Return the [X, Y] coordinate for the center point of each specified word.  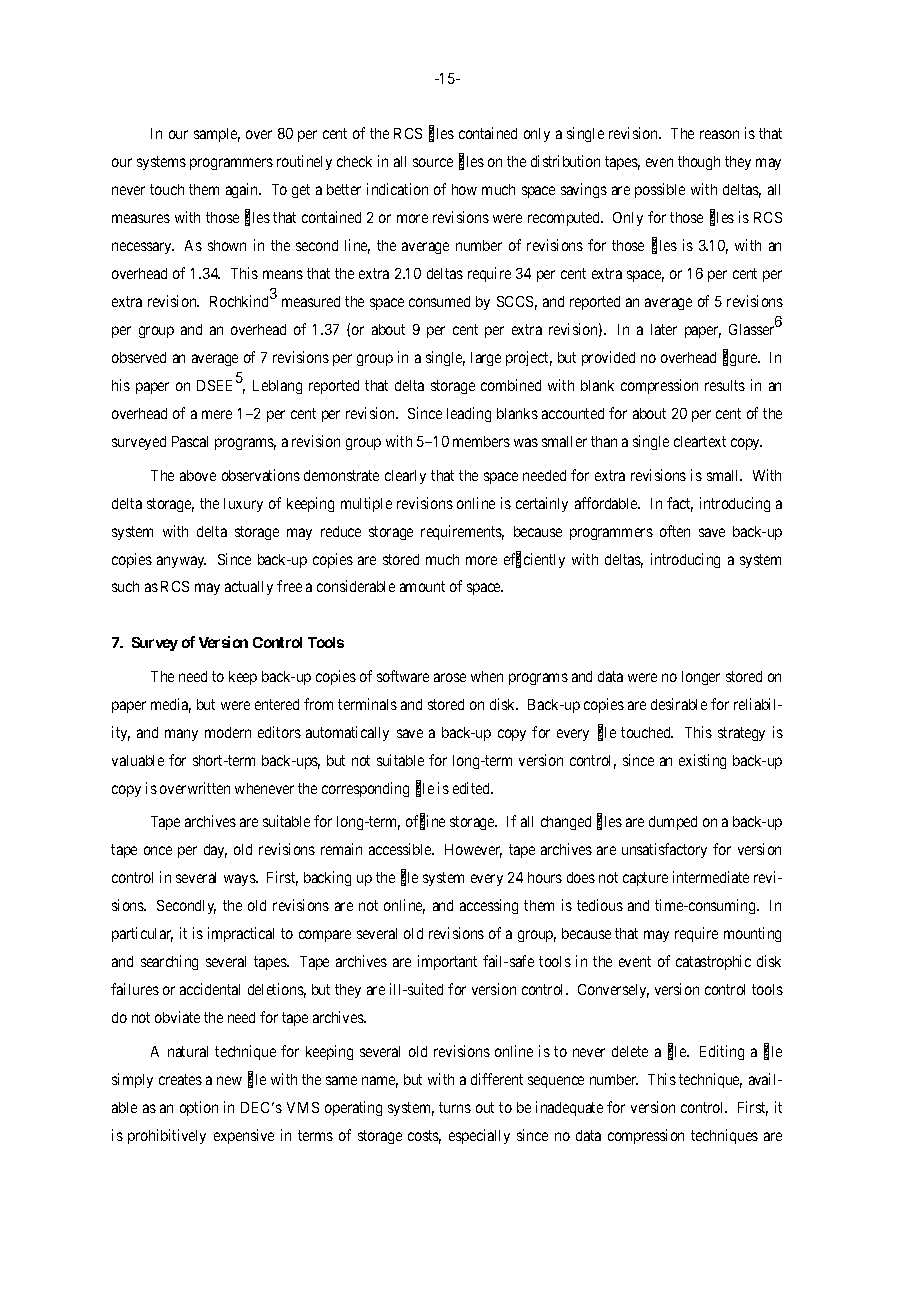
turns [455, 1107]
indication [397, 189]
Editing [722, 1052]
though [699, 163]
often [675, 531]
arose [450, 677]
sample [217, 135]
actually [249, 588]
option [199, 1108]
